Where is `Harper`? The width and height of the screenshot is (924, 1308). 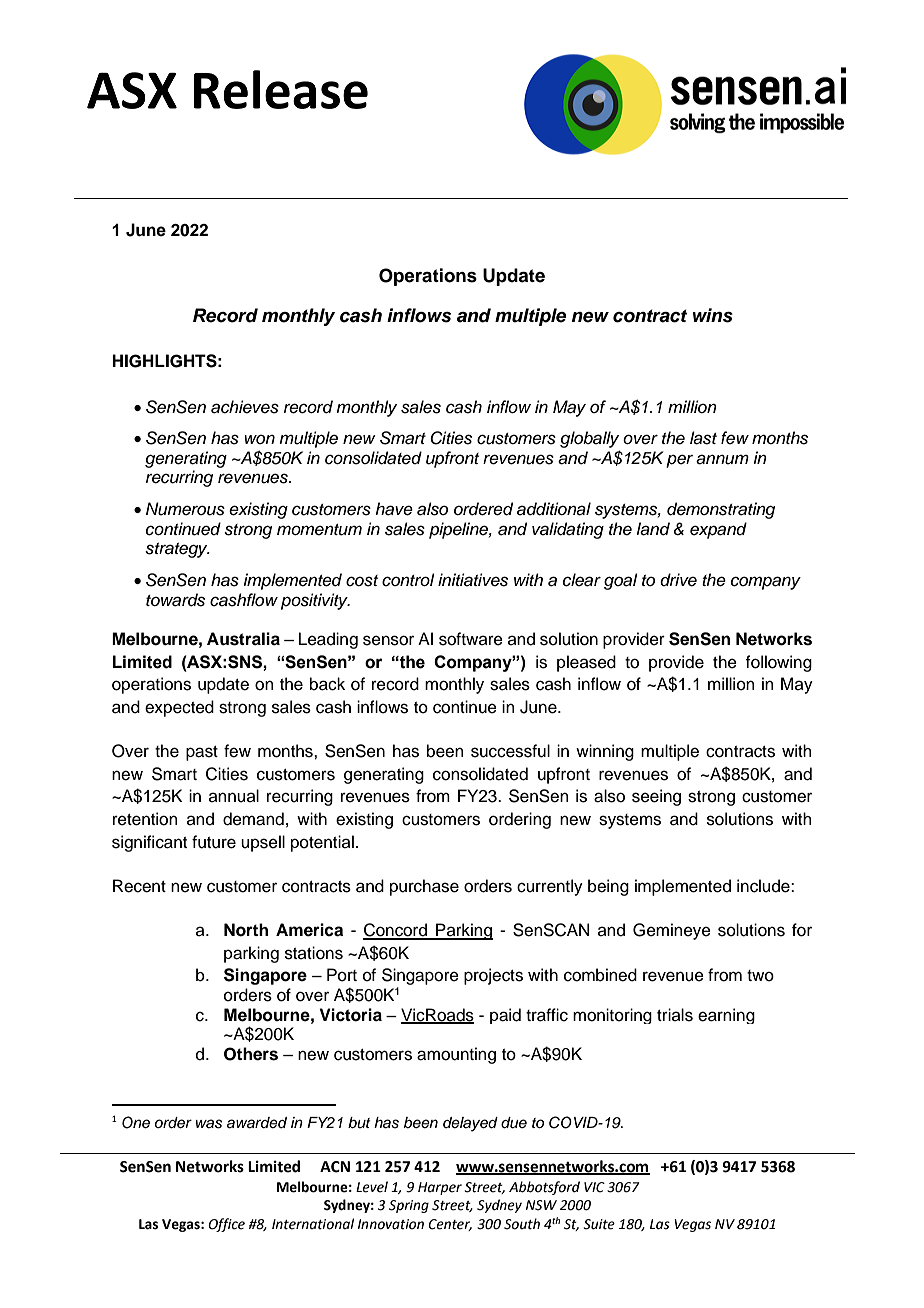 Harper is located at coordinates (440, 1188).
